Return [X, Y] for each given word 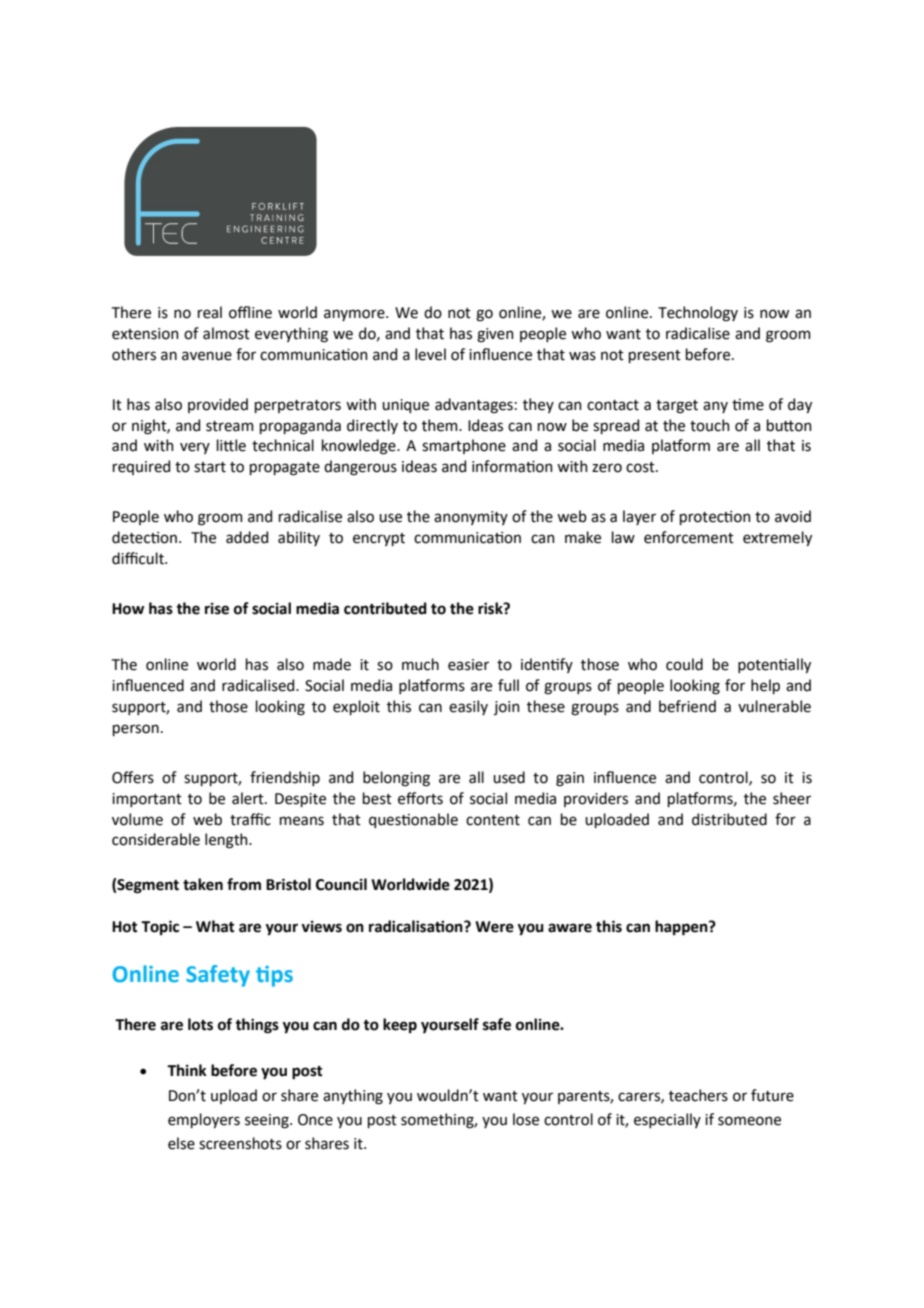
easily [468, 707]
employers [204, 1120]
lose [526, 1119]
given [495, 335]
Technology [698, 314]
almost [226, 333]
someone [749, 1121]
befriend [687, 706]
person [136, 730]
